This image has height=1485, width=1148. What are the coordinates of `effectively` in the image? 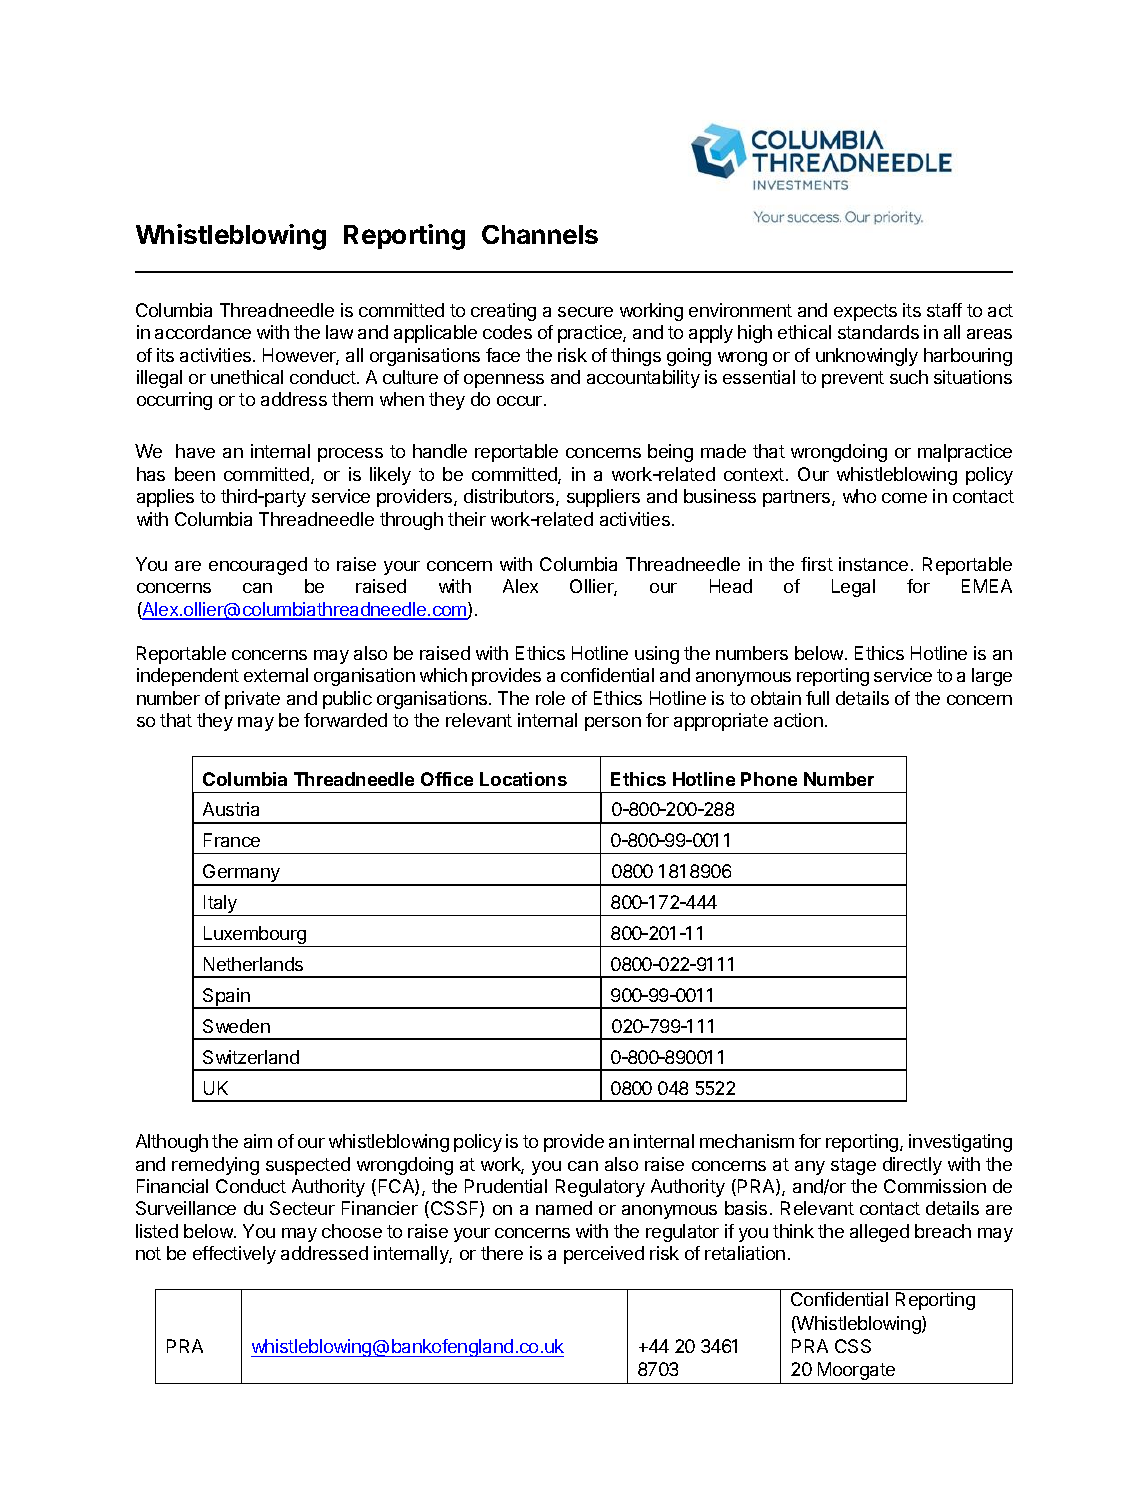 It's located at (234, 1255).
